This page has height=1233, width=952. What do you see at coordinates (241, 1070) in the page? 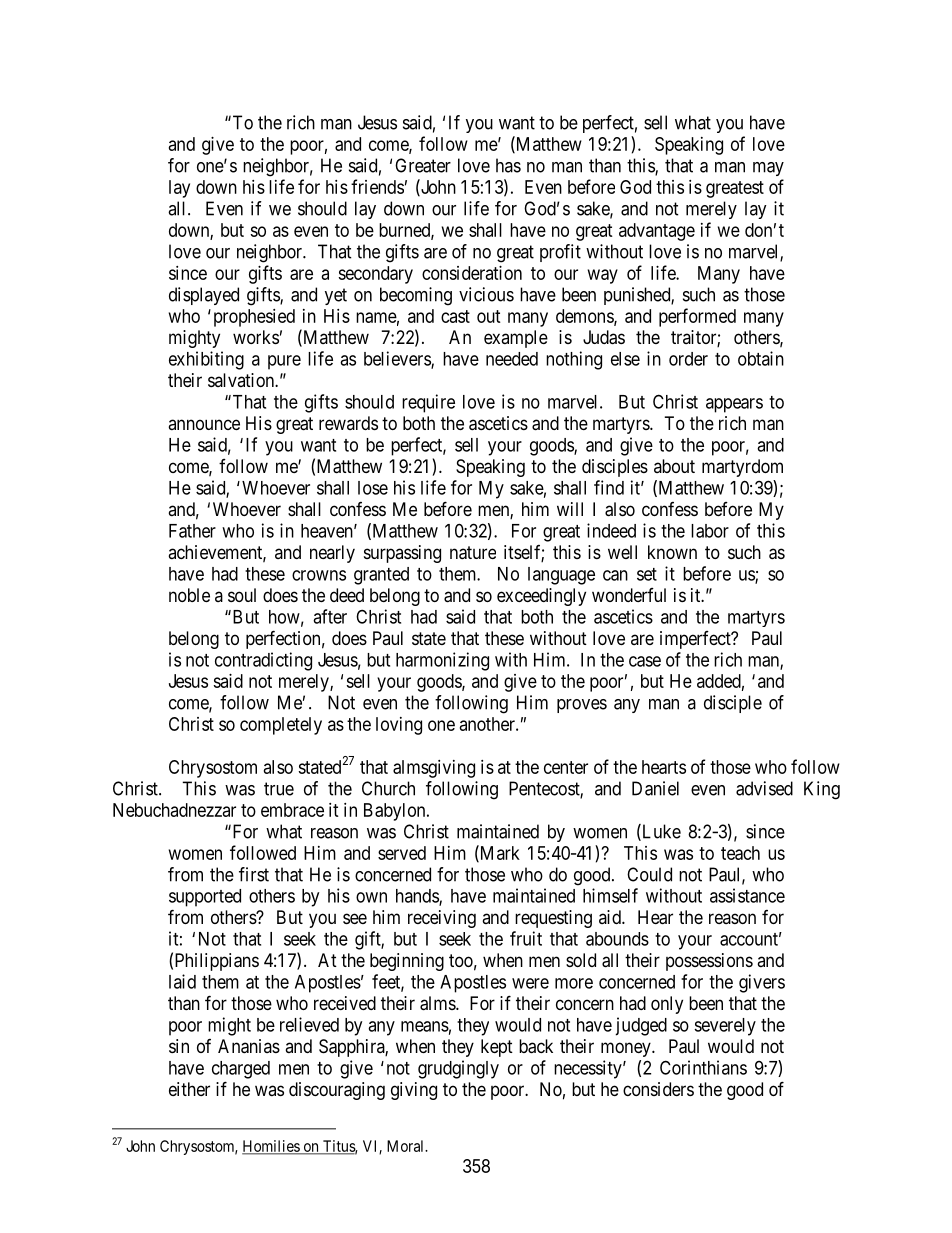
I see `charged` at bounding box center [241, 1070].
